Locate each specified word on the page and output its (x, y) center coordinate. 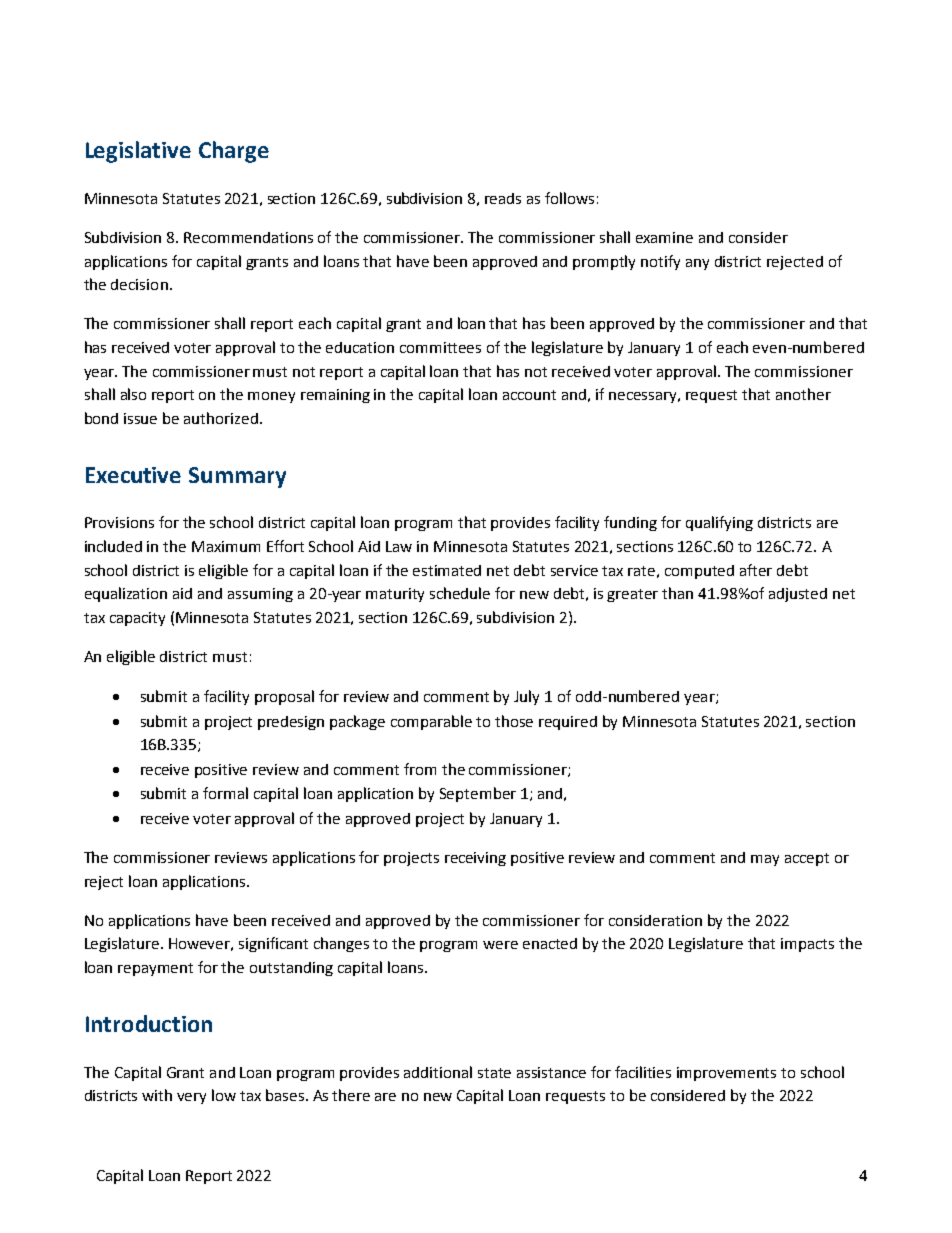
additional (438, 1072)
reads (503, 198)
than (677, 593)
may (765, 860)
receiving (475, 859)
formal (225, 793)
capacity (137, 619)
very (191, 1098)
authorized (221, 418)
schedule (460, 593)
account (529, 395)
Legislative (138, 152)
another (803, 394)
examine (664, 237)
